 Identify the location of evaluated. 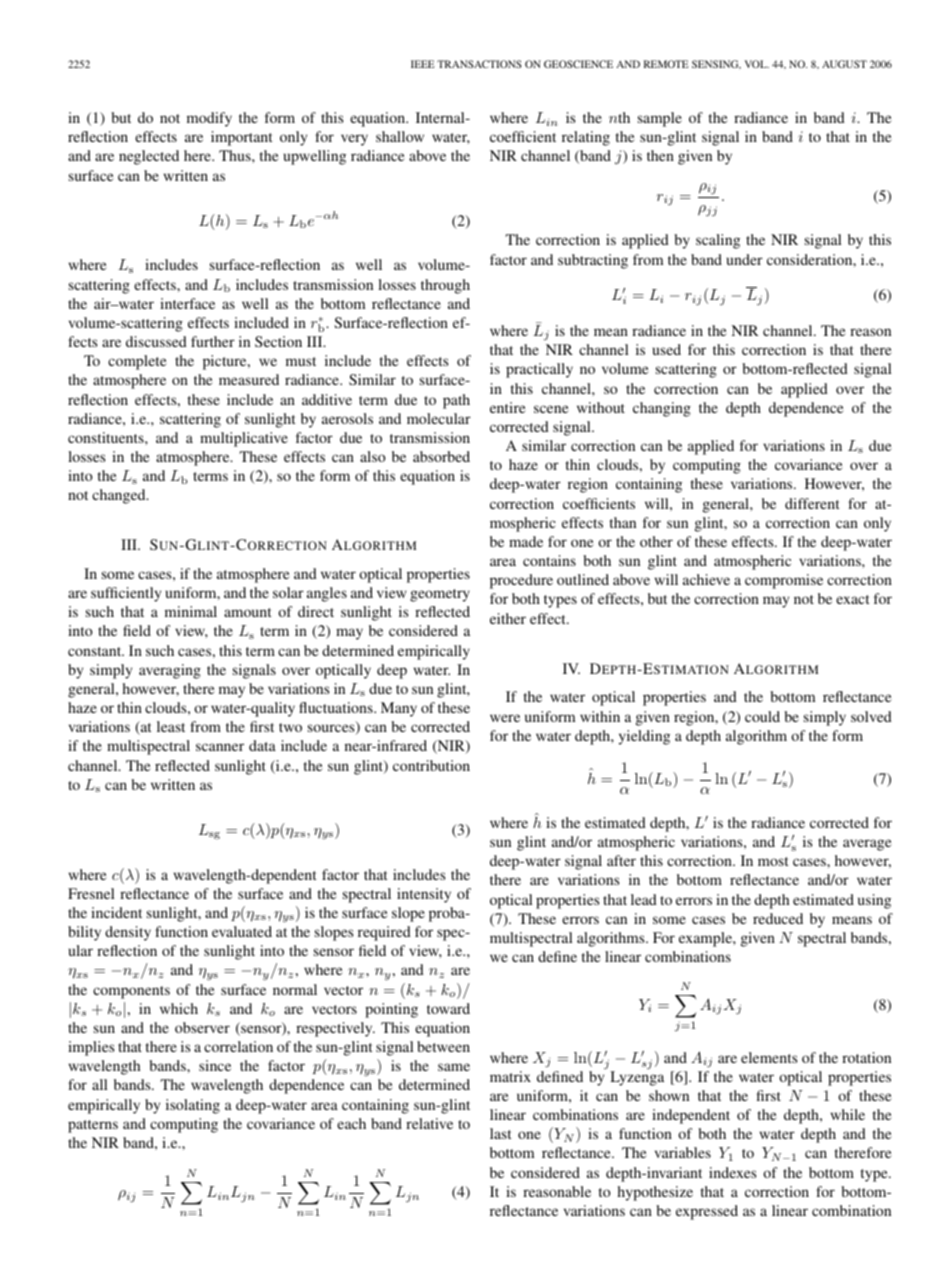
(242, 931).
